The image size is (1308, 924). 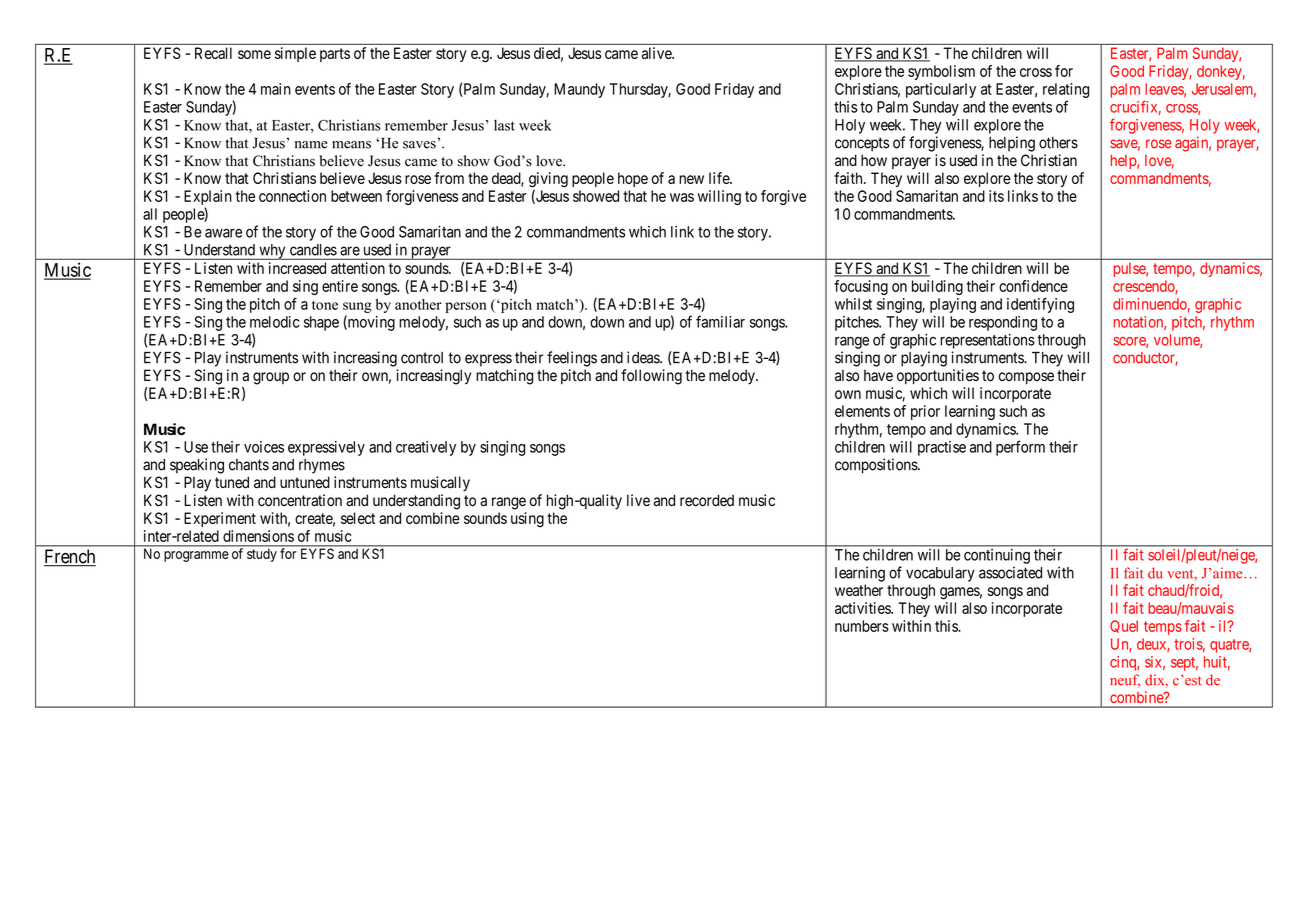 I want to click on temps, so click(x=1163, y=628).
